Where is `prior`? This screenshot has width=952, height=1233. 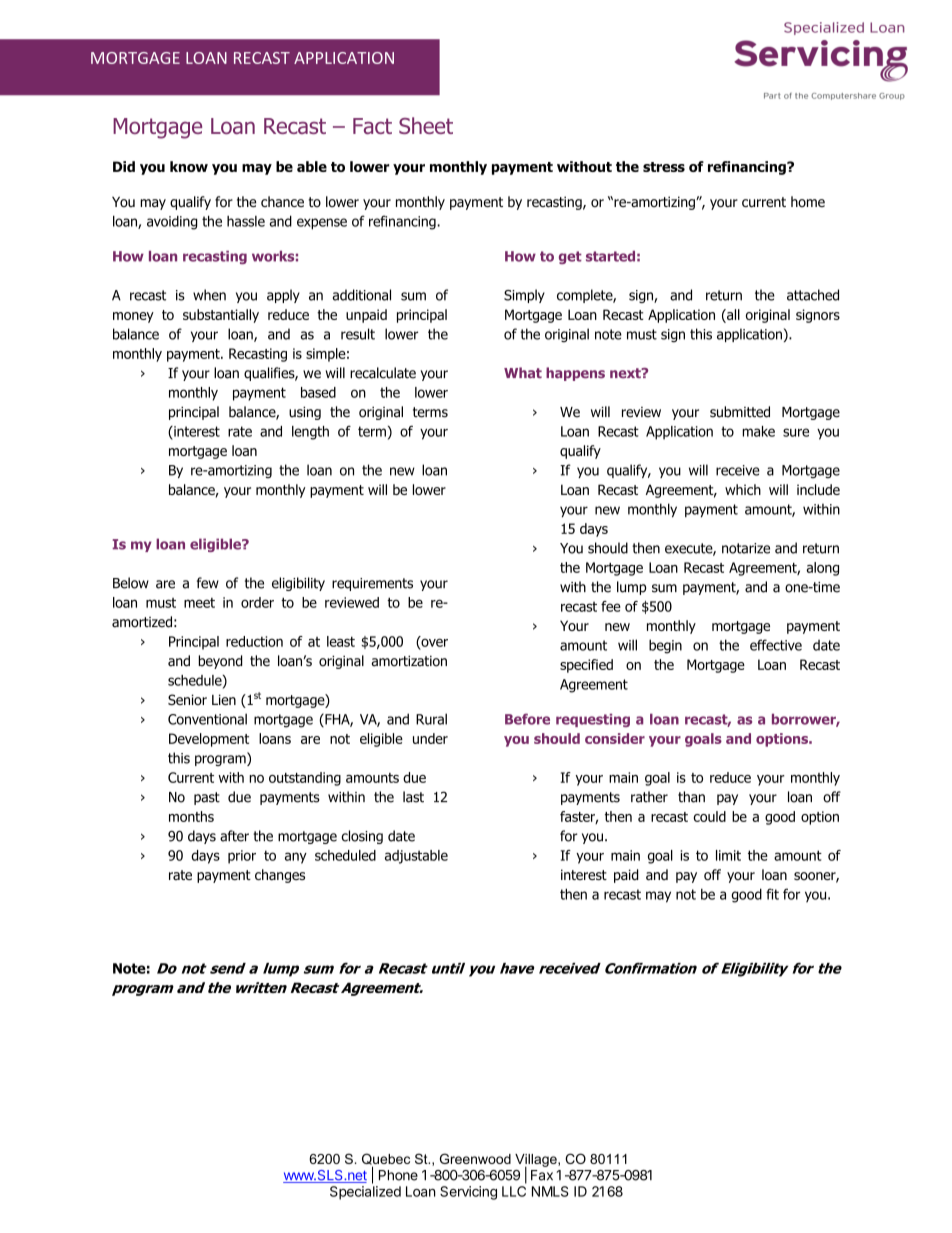 prior is located at coordinates (242, 857).
